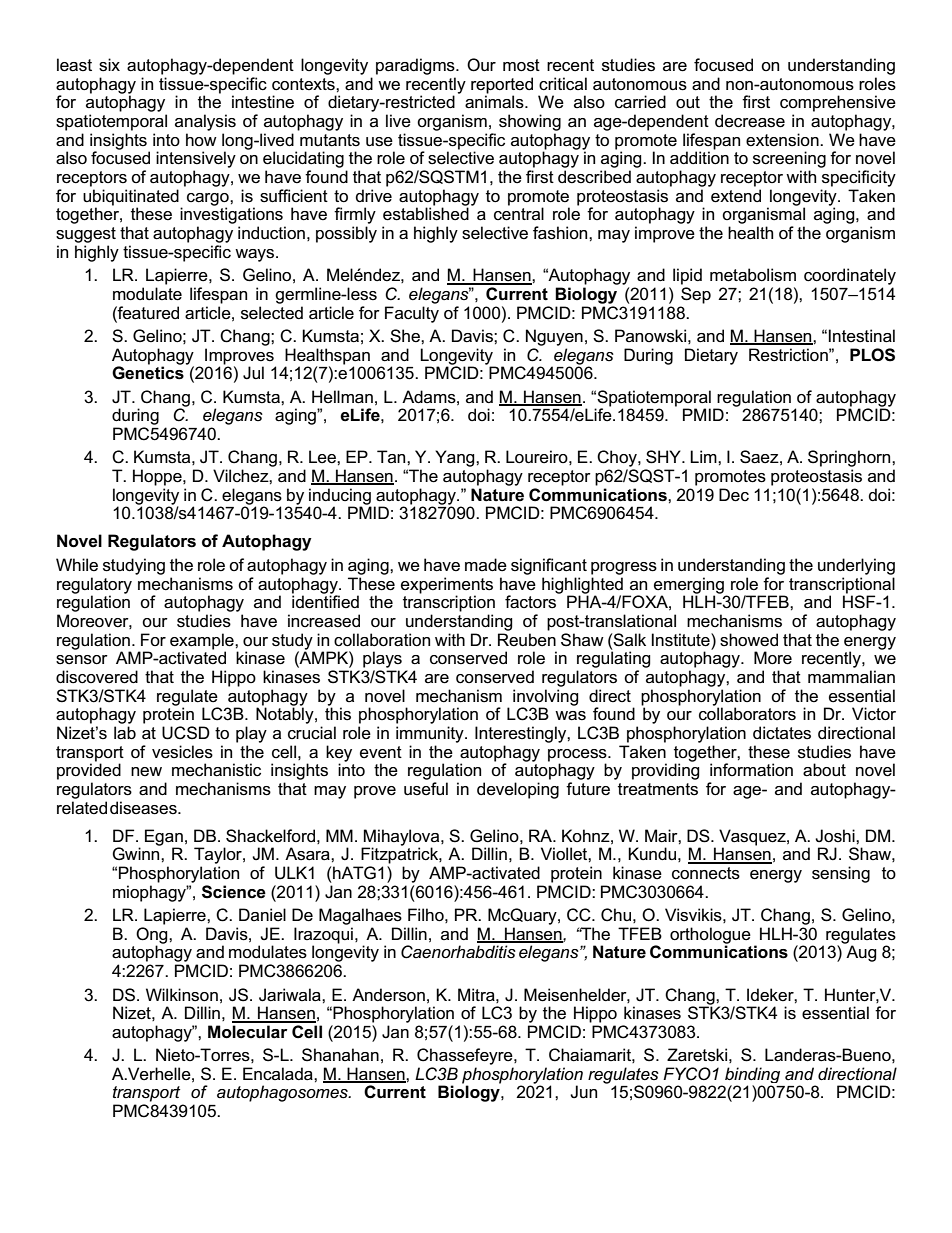 The height and width of the page is (1233, 952). What do you see at coordinates (182, 995) in the page?
I see `Wilkinson` at bounding box center [182, 995].
